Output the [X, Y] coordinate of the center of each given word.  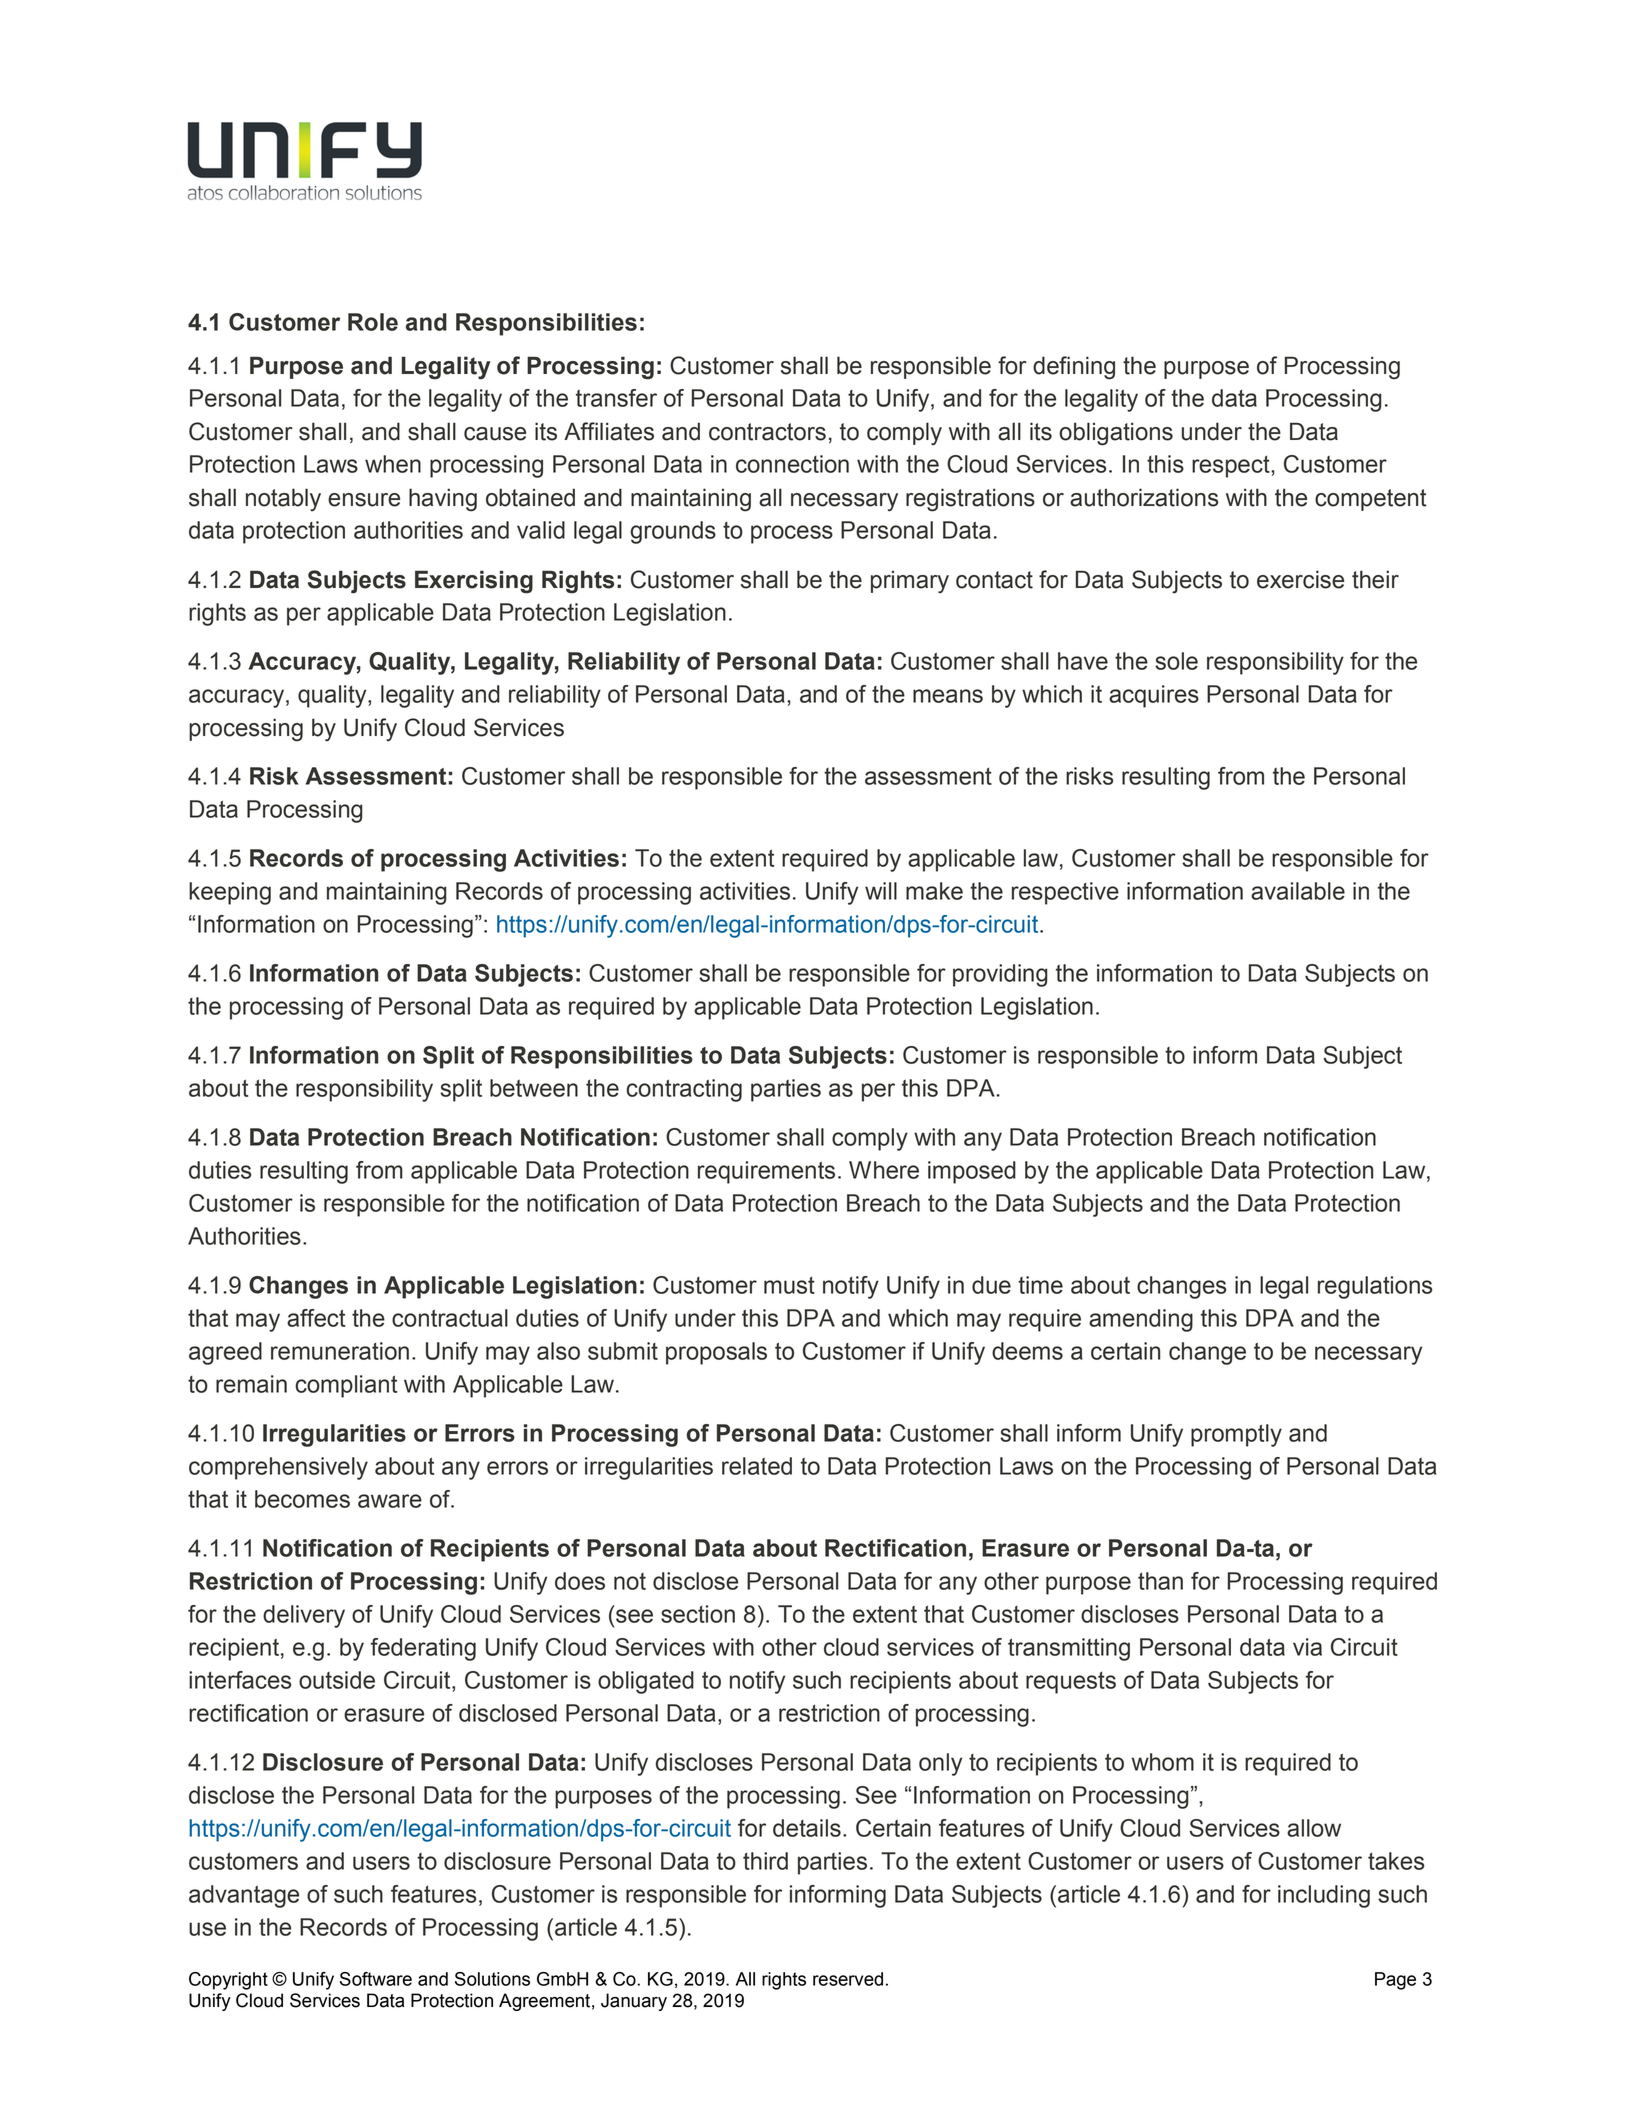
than [1160, 1581]
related [757, 1466]
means [948, 696]
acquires [1154, 696]
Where [884, 1170]
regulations [1375, 1287]
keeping [230, 893]
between [534, 1088]
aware [390, 1501]
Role [373, 322]
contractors [767, 432]
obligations [1116, 434]
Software [376, 1979]
